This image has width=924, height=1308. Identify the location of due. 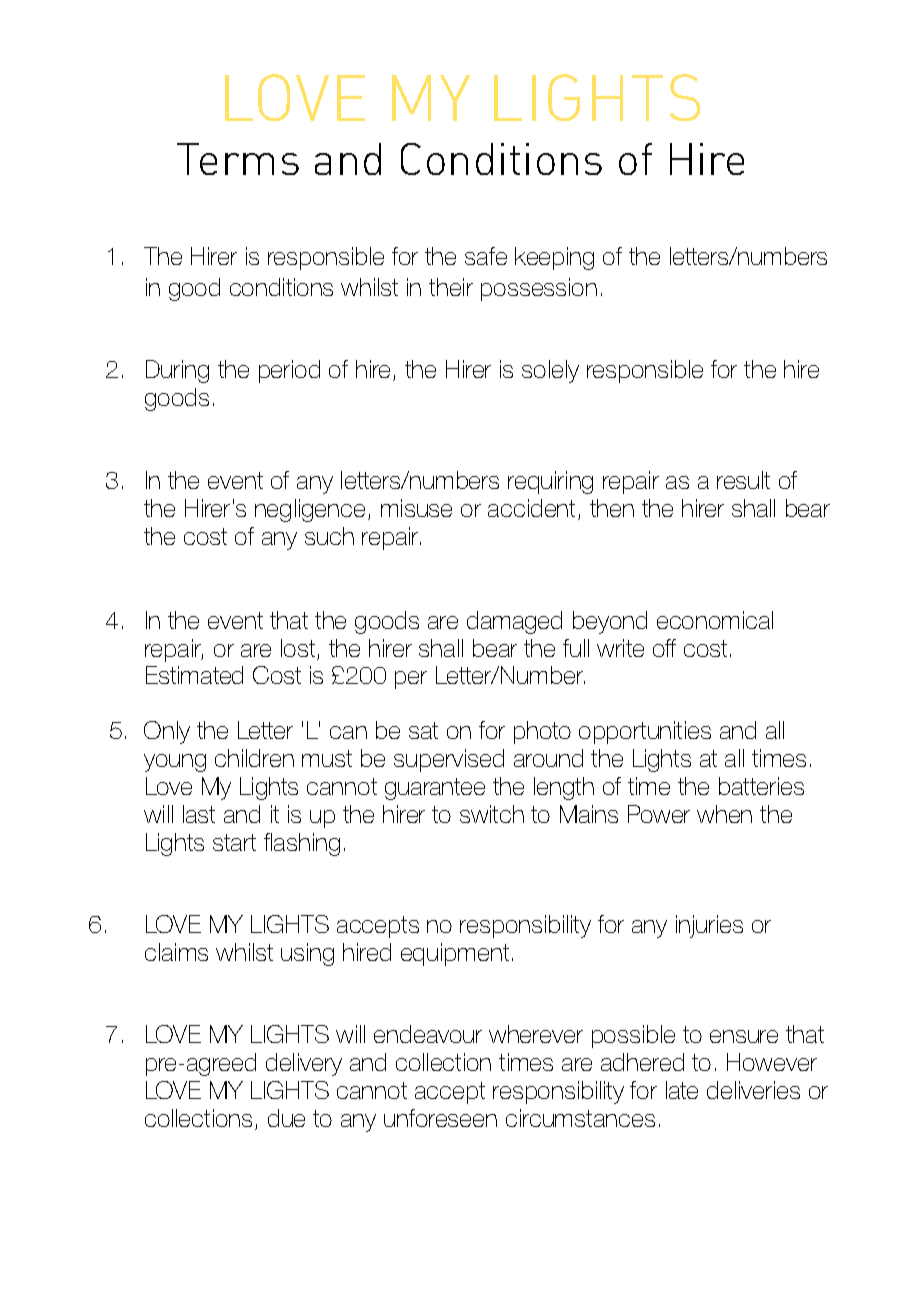
(286, 1118).
